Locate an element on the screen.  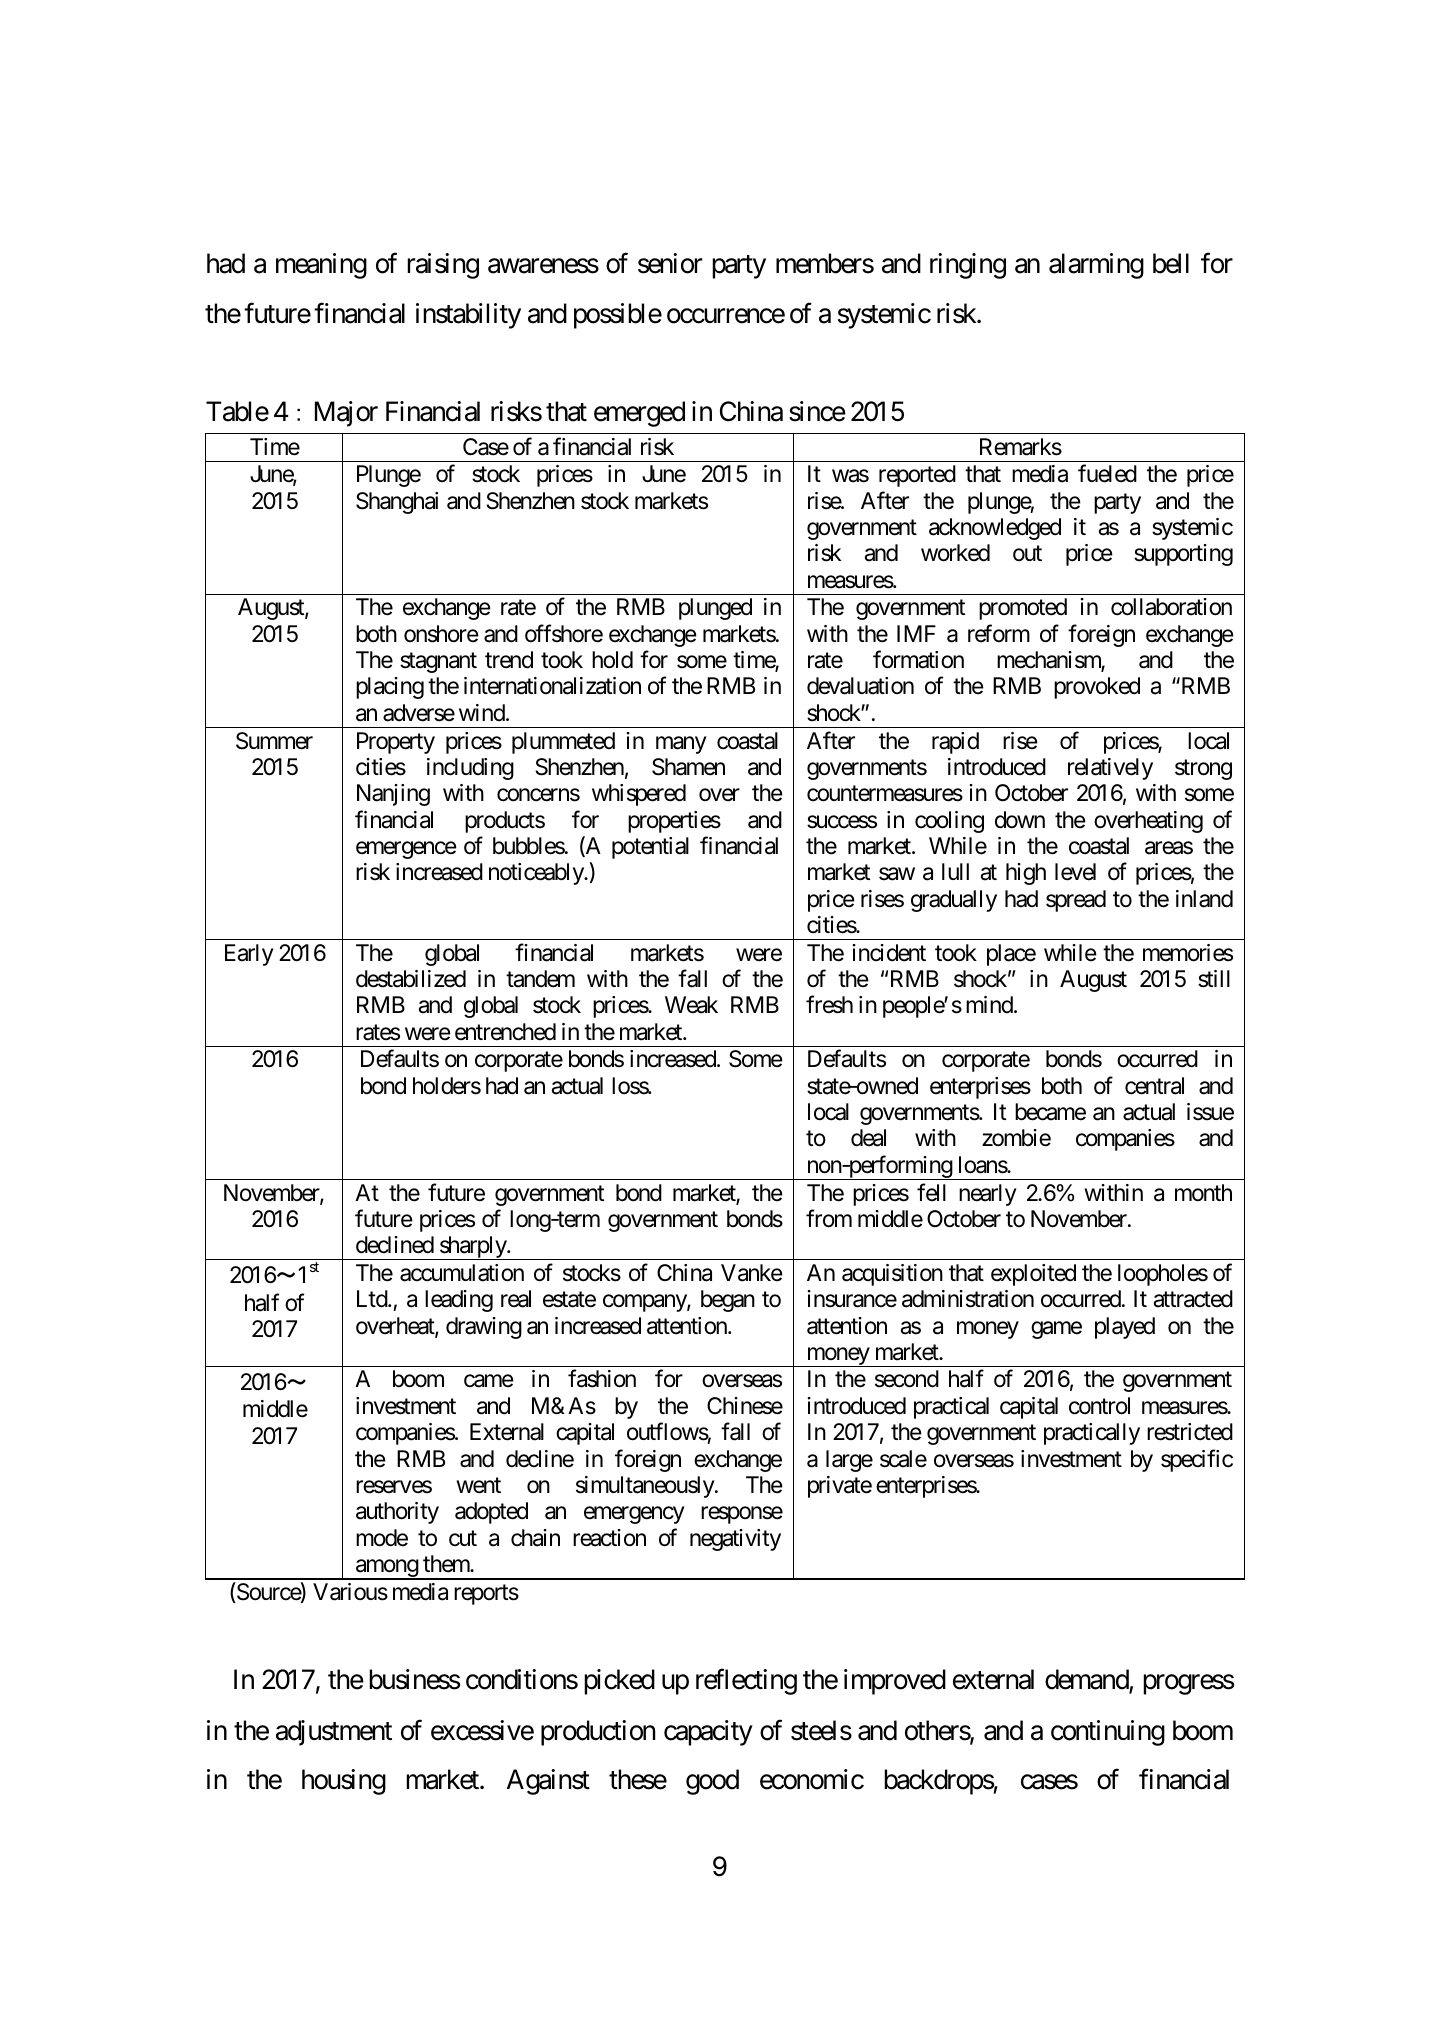
capacity is located at coordinates (708, 1733).
